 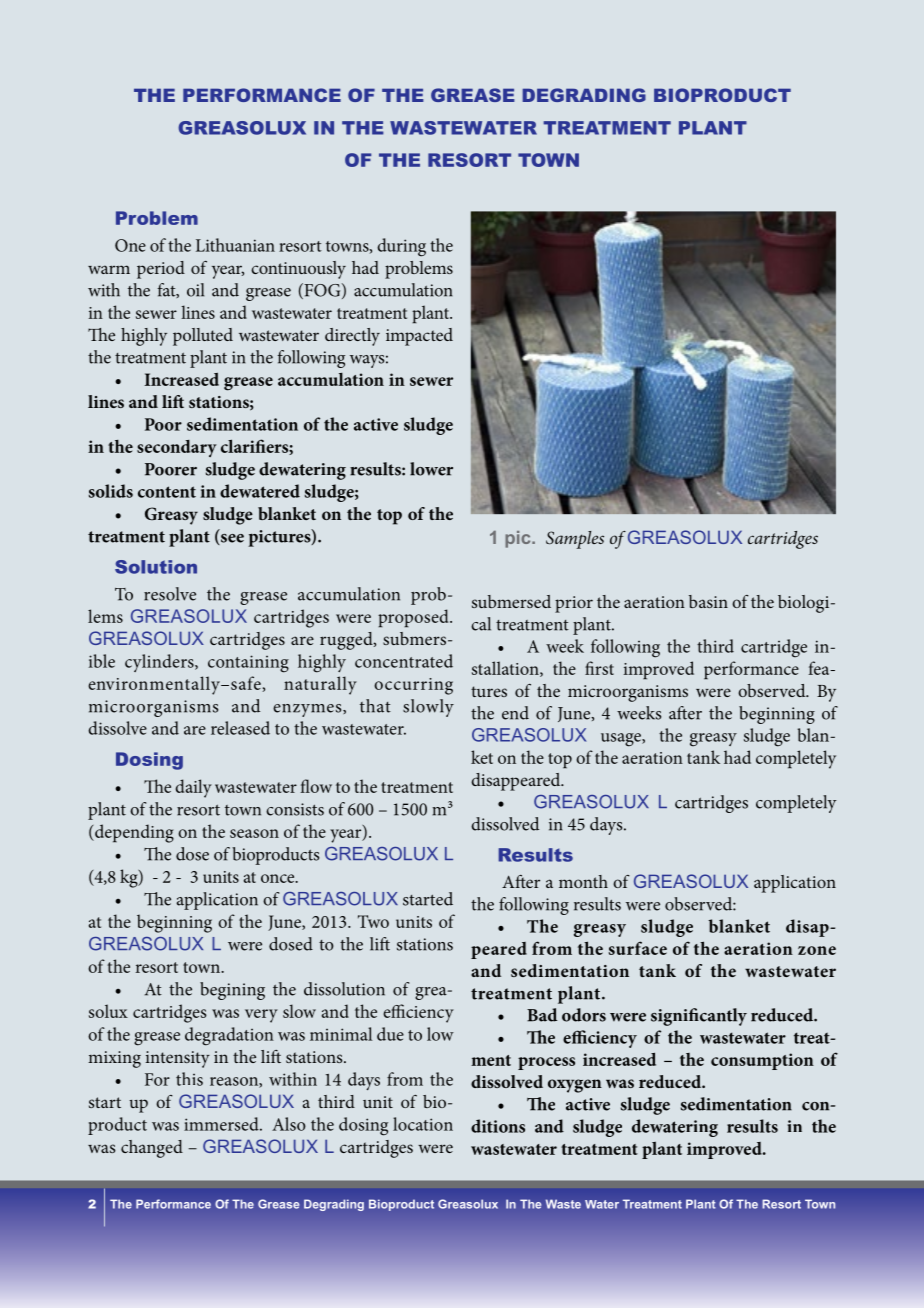 What do you see at coordinates (401, 247) in the page?
I see `during` at bounding box center [401, 247].
